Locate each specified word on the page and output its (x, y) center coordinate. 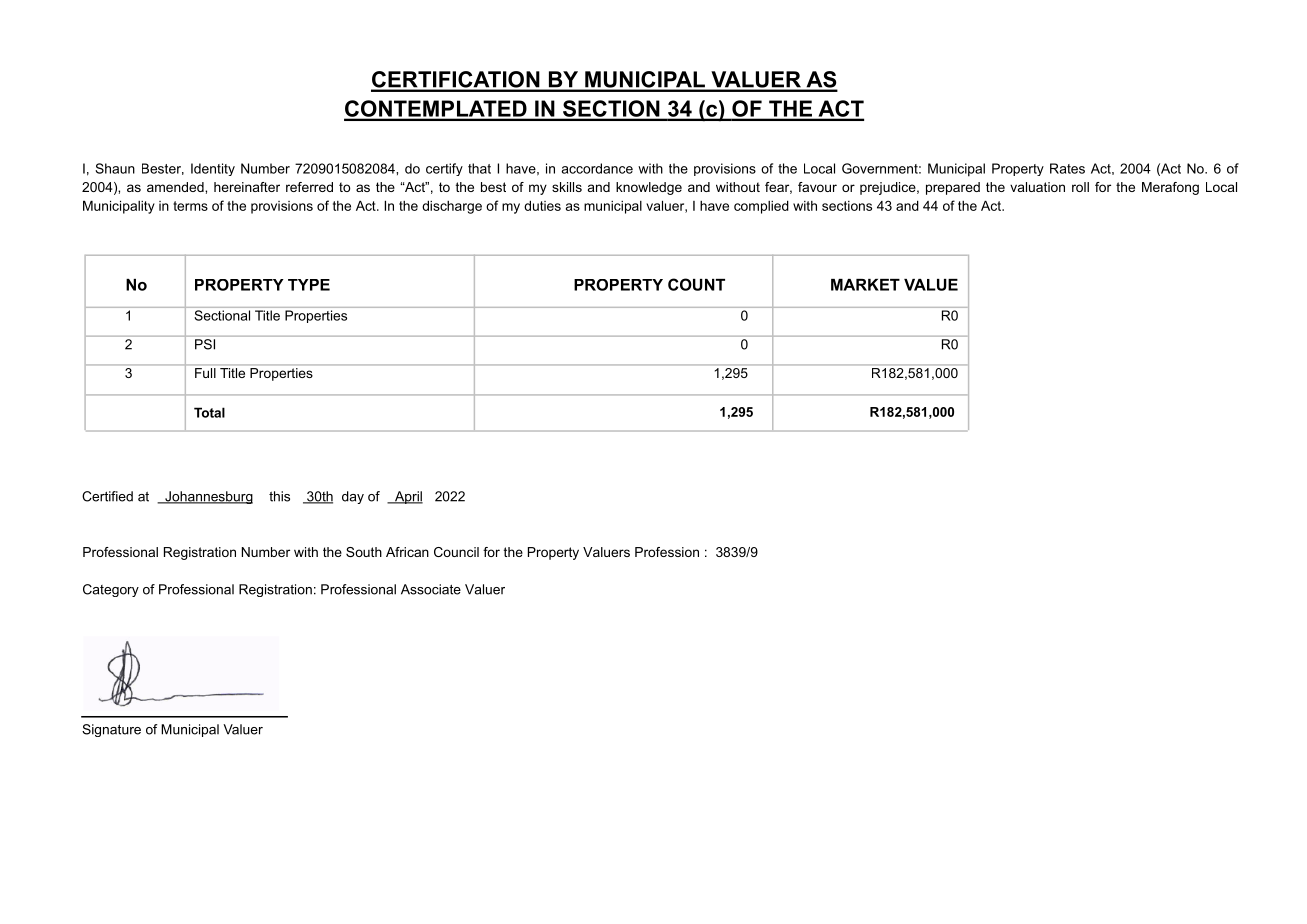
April (408, 497)
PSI (205, 344)
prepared (953, 188)
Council (456, 552)
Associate (431, 589)
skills (567, 187)
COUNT (696, 284)
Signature (111, 730)
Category (111, 590)
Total (209, 412)
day (353, 497)
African (407, 552)
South (364, 552)
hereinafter (247, 187)
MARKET (865, 285)
